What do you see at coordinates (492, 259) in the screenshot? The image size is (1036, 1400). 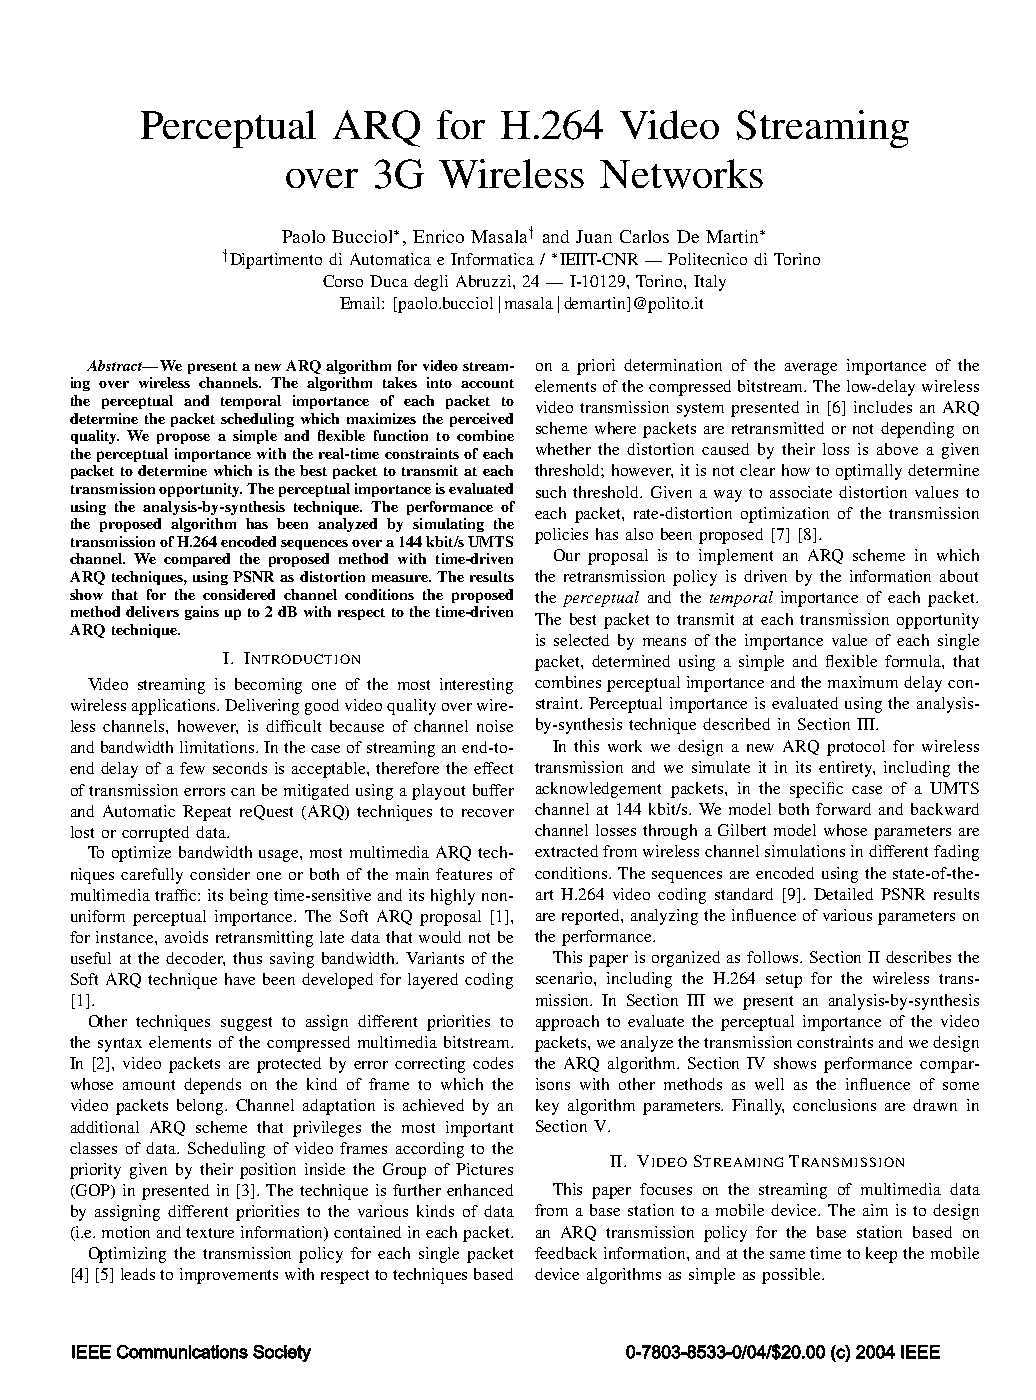 I see `Informatica` at bounding box center [492, 259].
